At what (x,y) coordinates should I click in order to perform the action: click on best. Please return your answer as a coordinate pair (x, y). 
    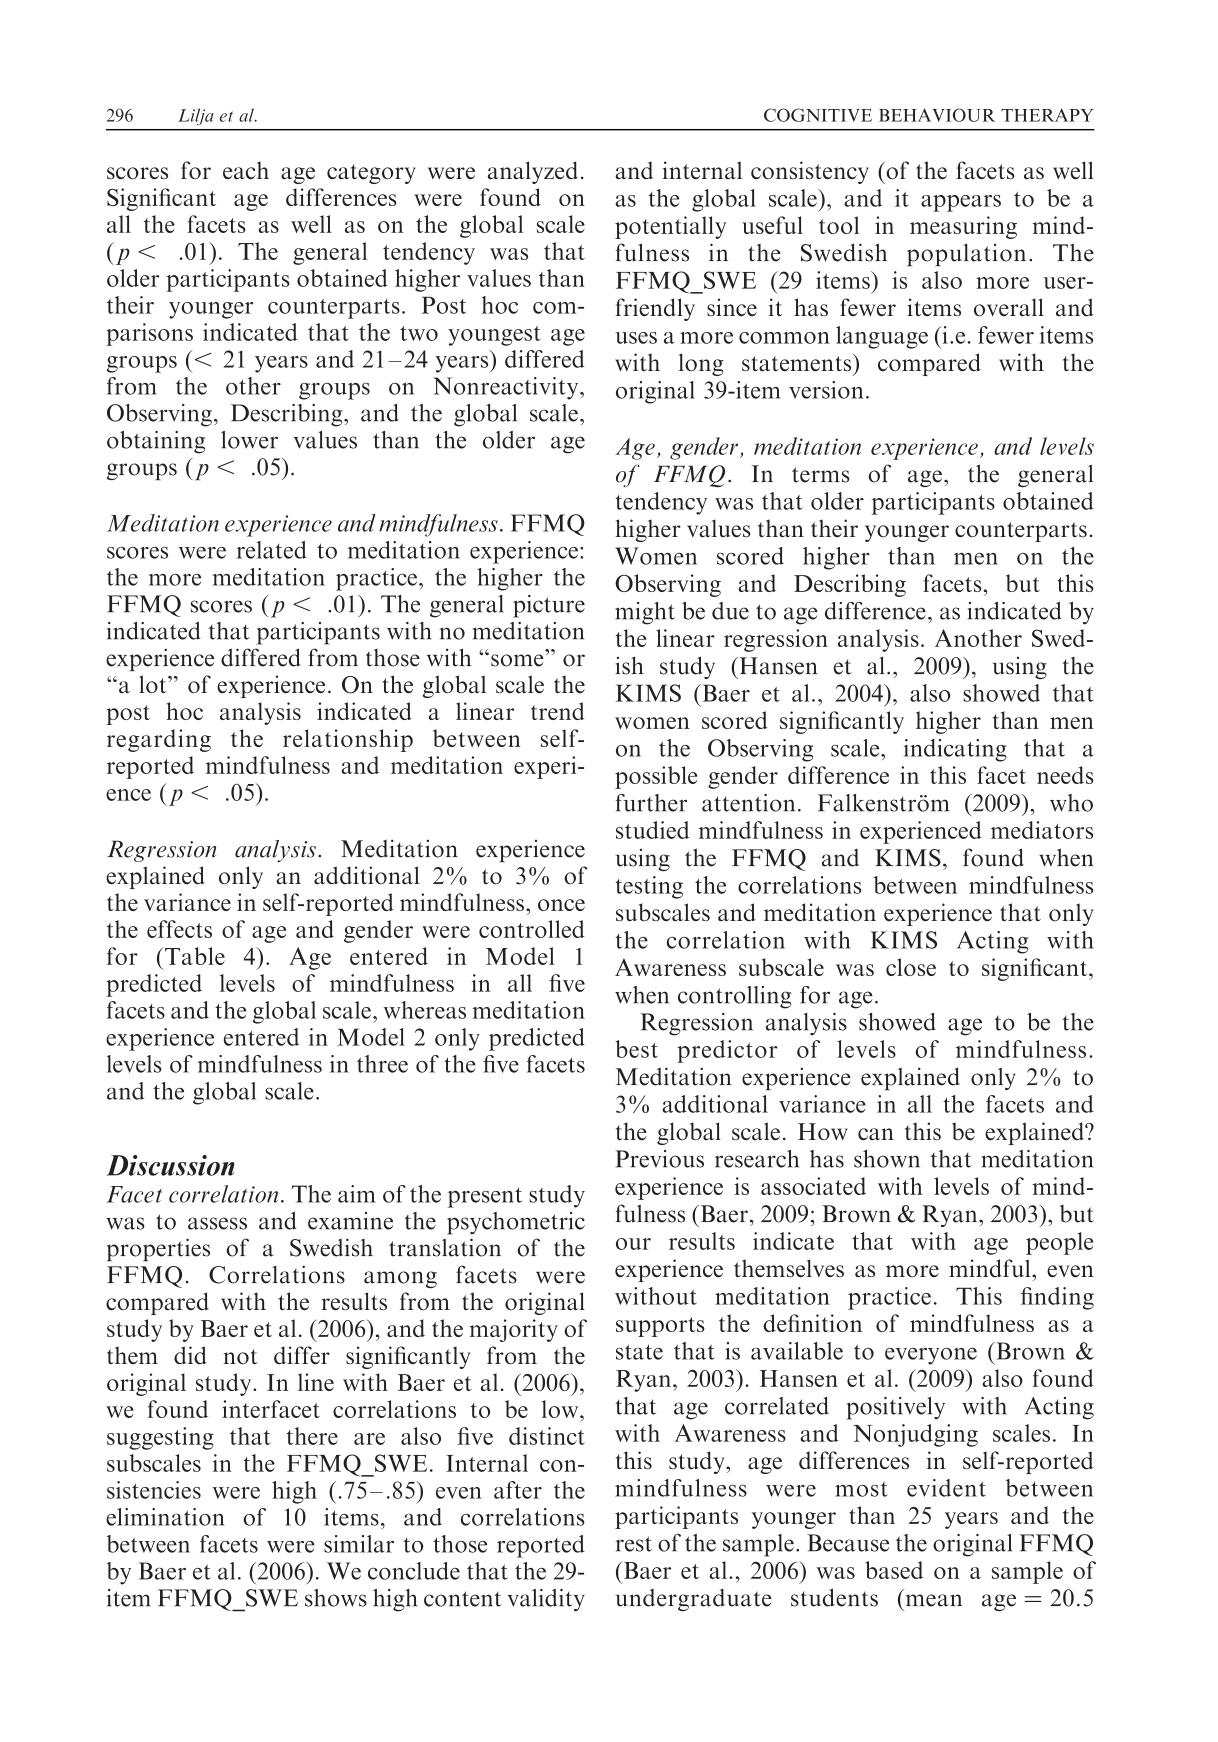
    Looking at the image, I should click on (636, 1049).
